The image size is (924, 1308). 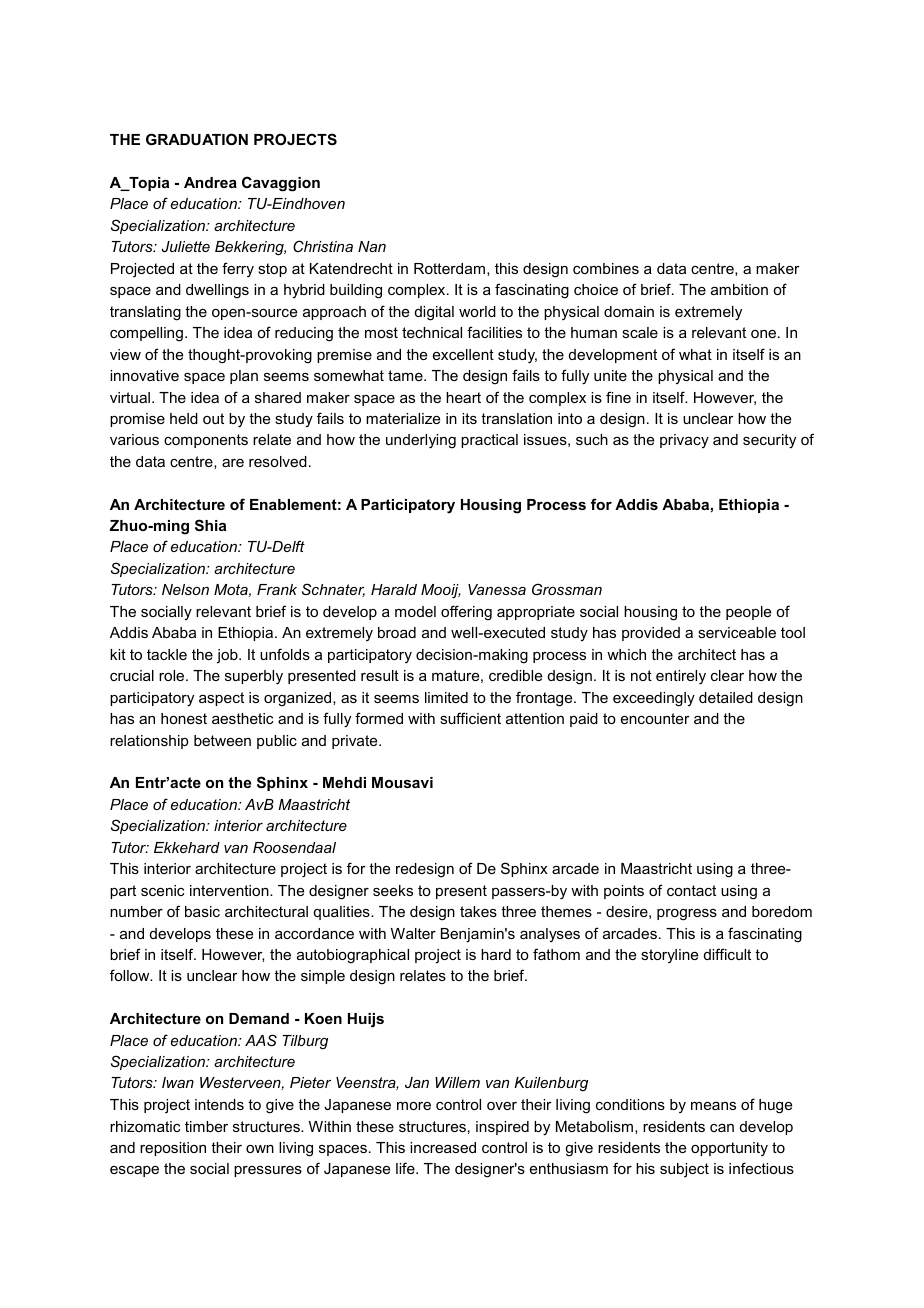 I want to click on Andrea, so click(x=210, y=182).
